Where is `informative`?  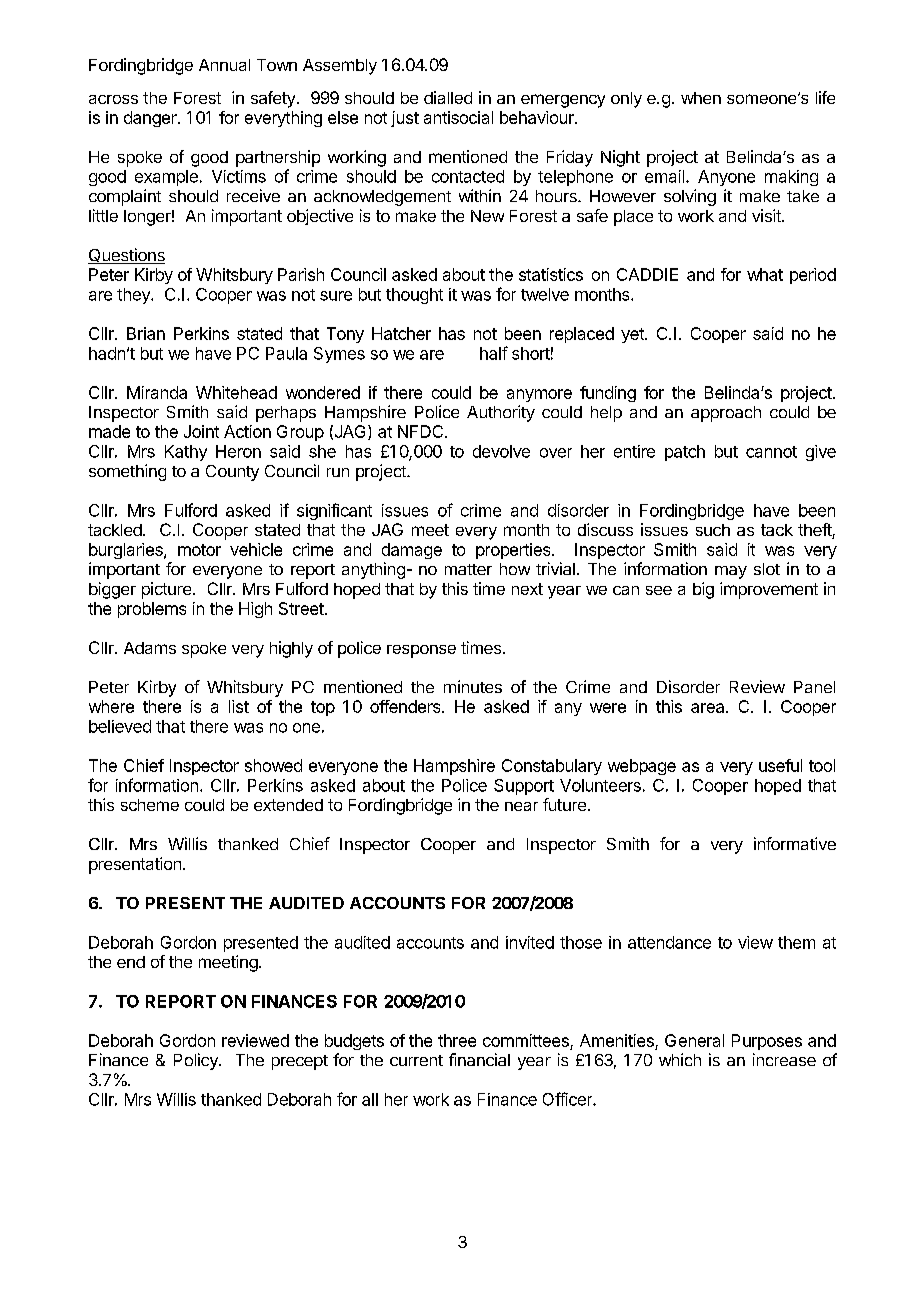
informative is located at coordinates (795, 843).
